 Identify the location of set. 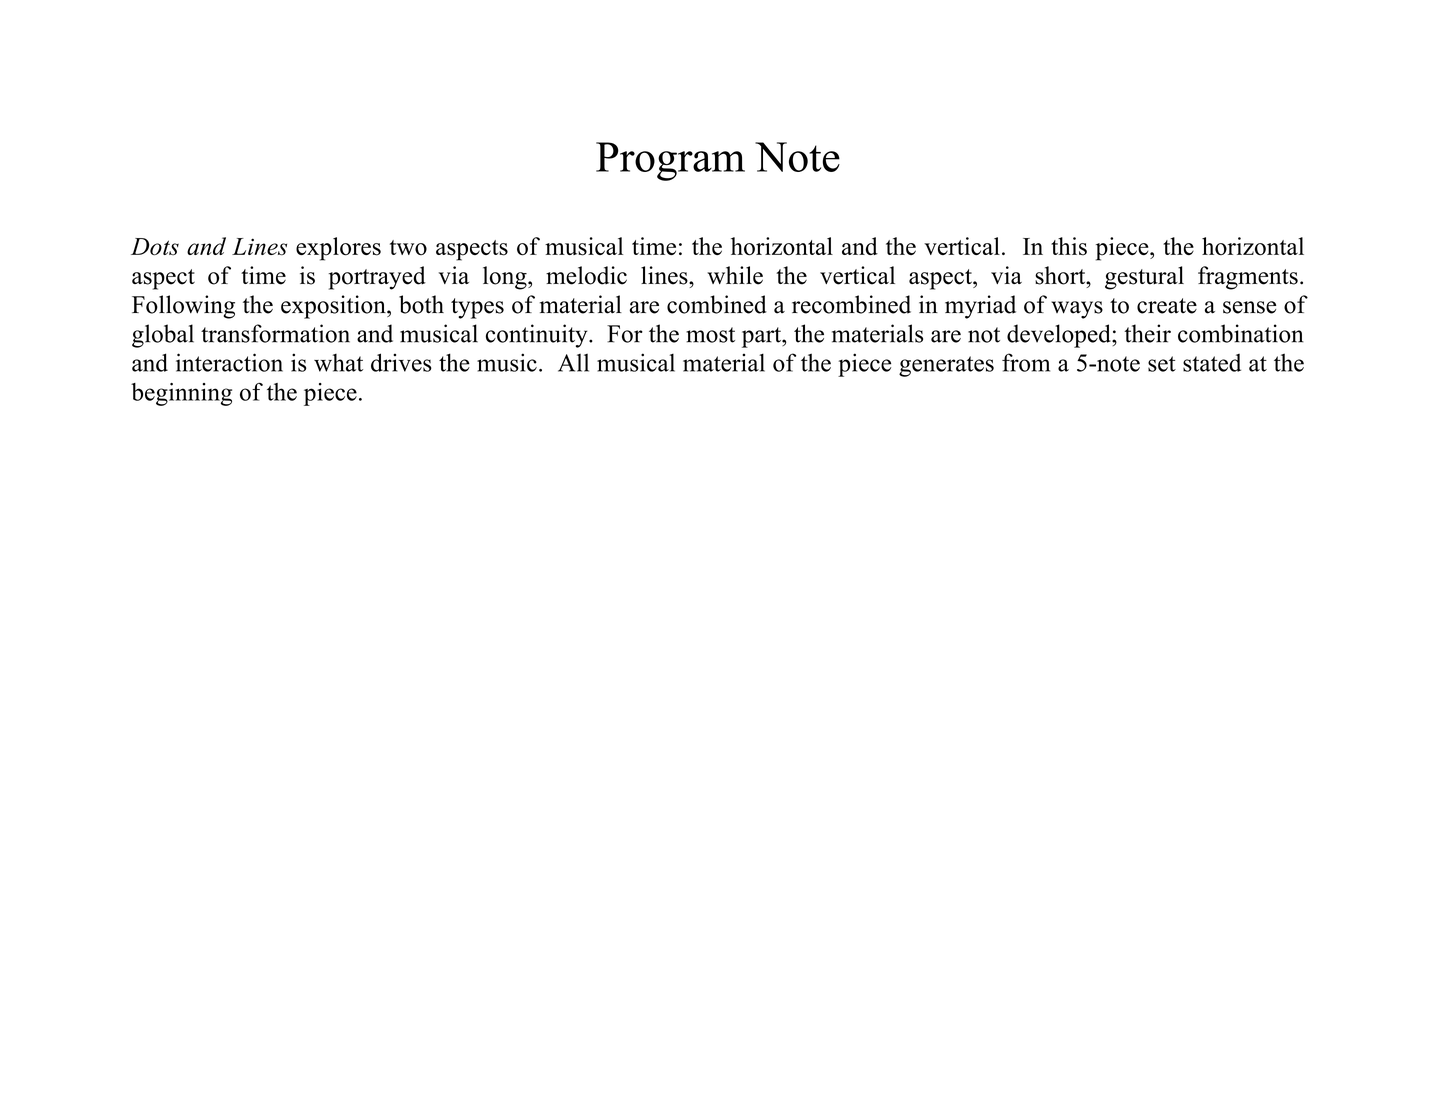
(1162, 364).
